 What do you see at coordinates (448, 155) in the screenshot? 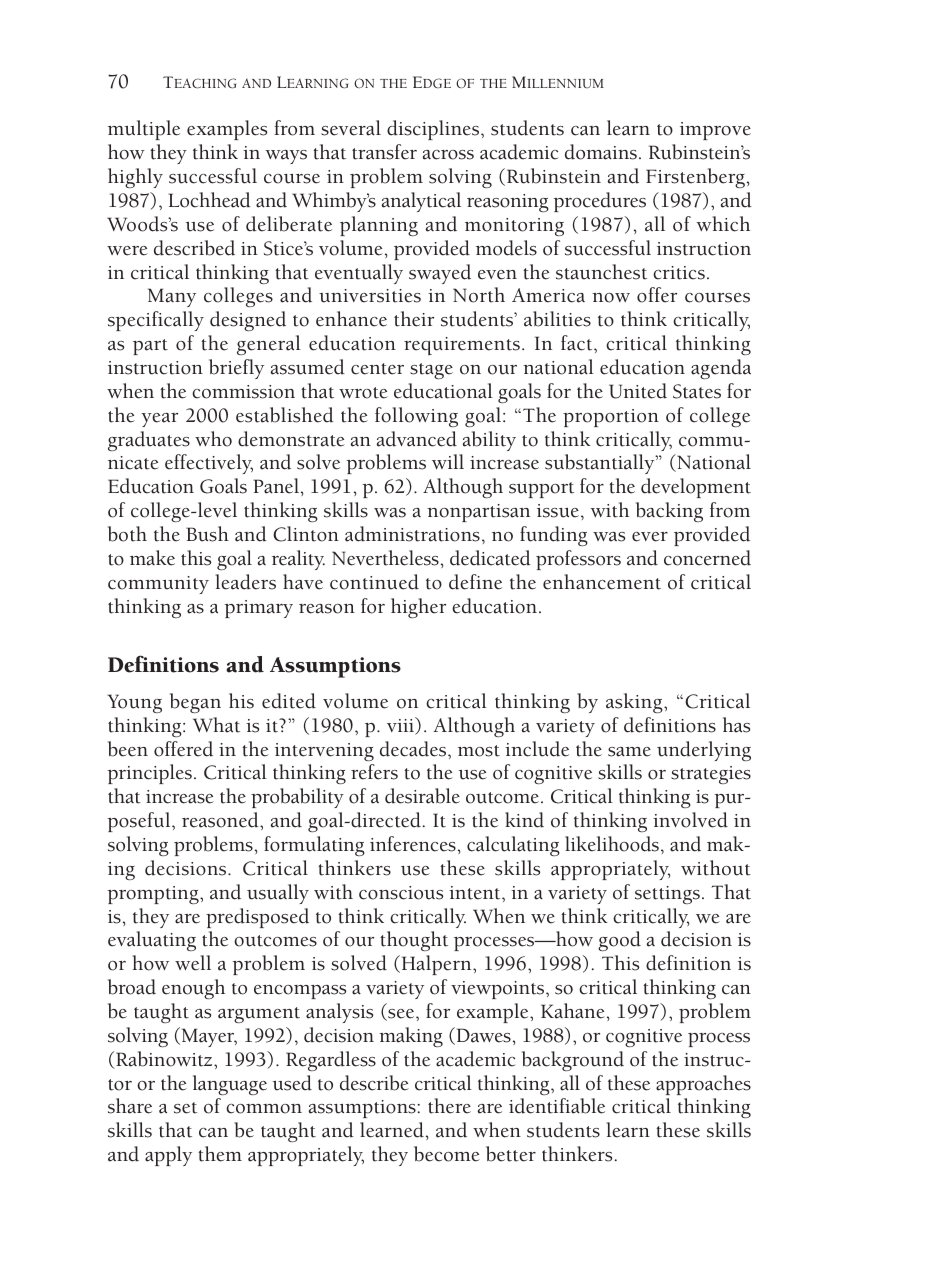
I see `across` at bounding box center [448, 155].
